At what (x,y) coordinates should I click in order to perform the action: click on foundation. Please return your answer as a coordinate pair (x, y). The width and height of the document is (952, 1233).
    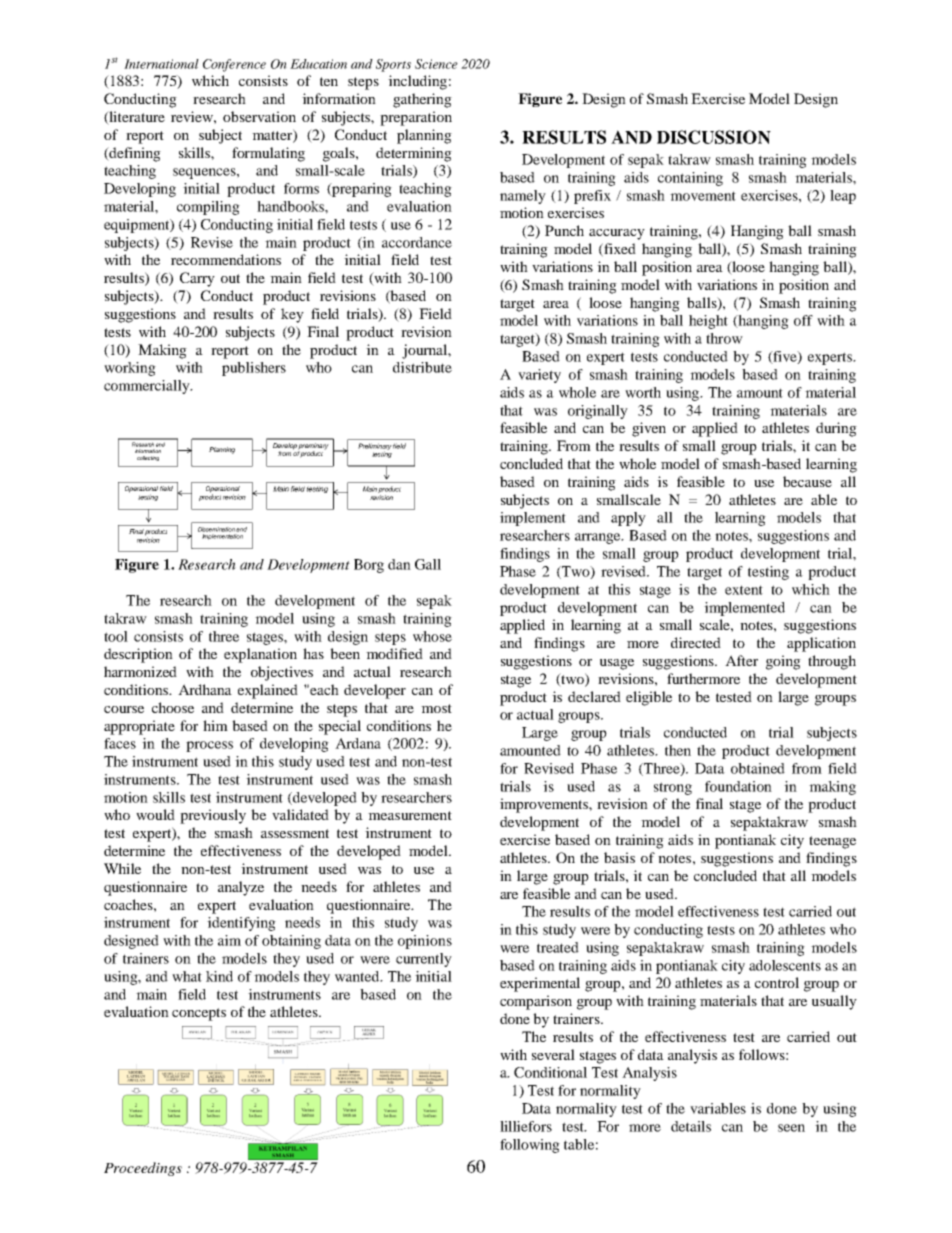
    Looking at the image, I should click on (738, 786).
